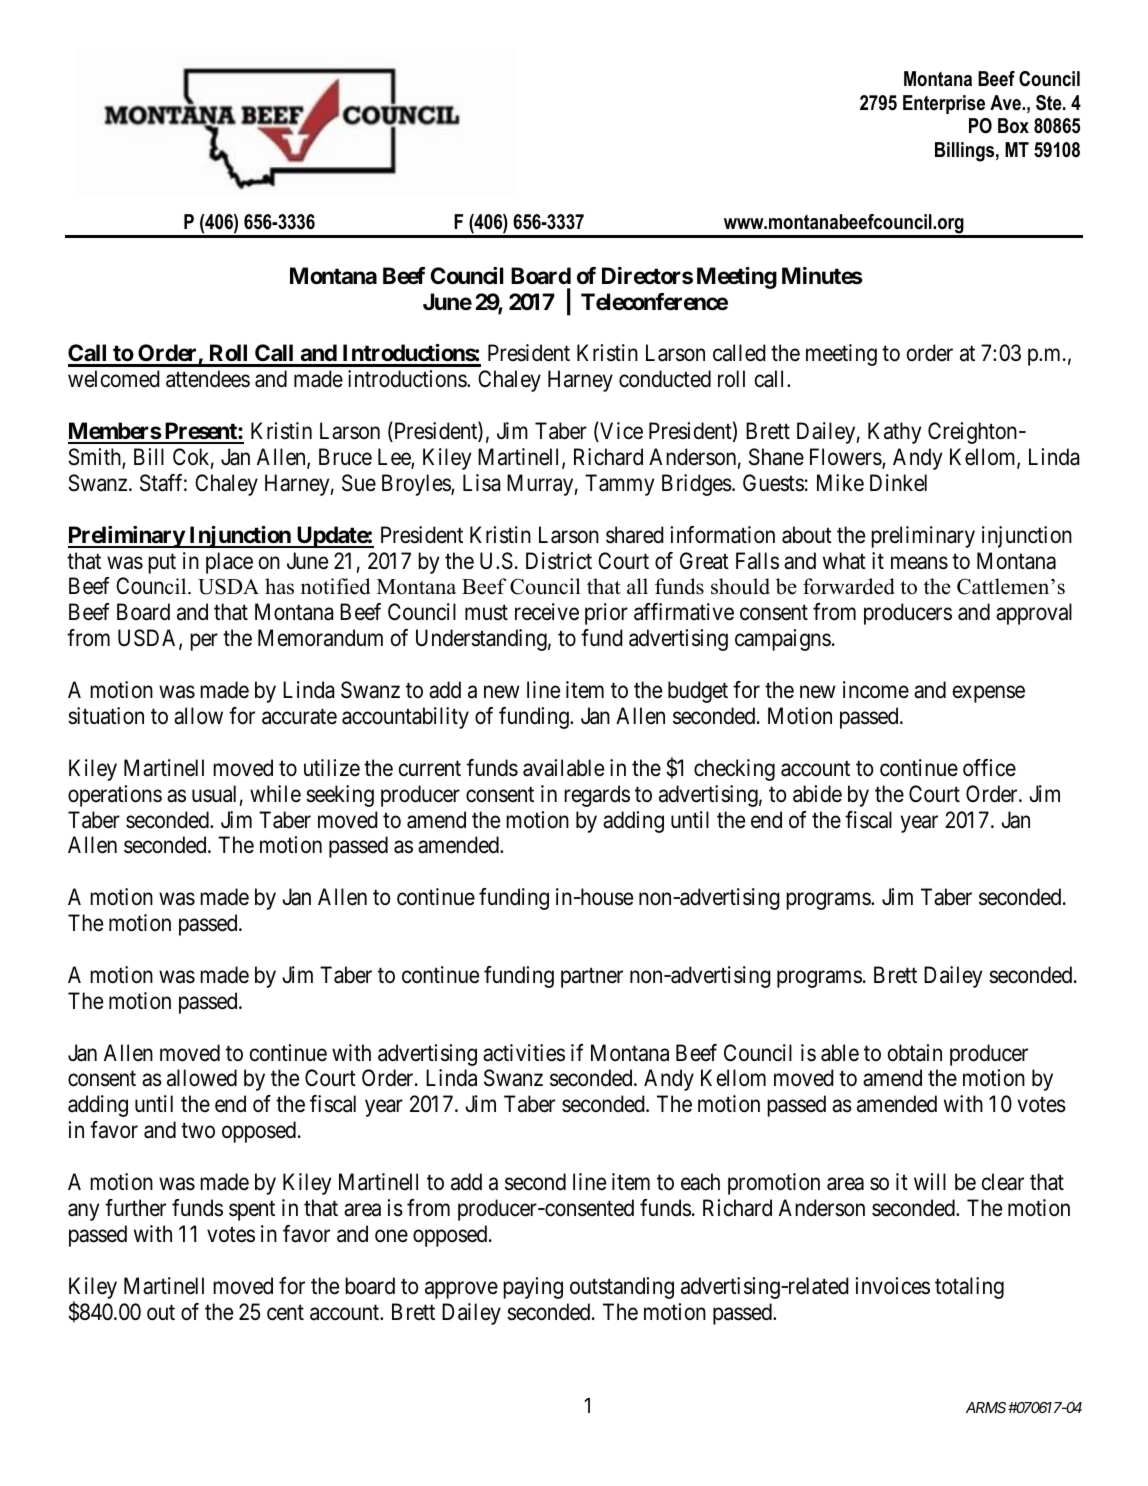 The width and height of the screenshot is (1148, 1486). Describe the element at coordinates (285, 1313) in the screenshot. I see `cent` at that location.
